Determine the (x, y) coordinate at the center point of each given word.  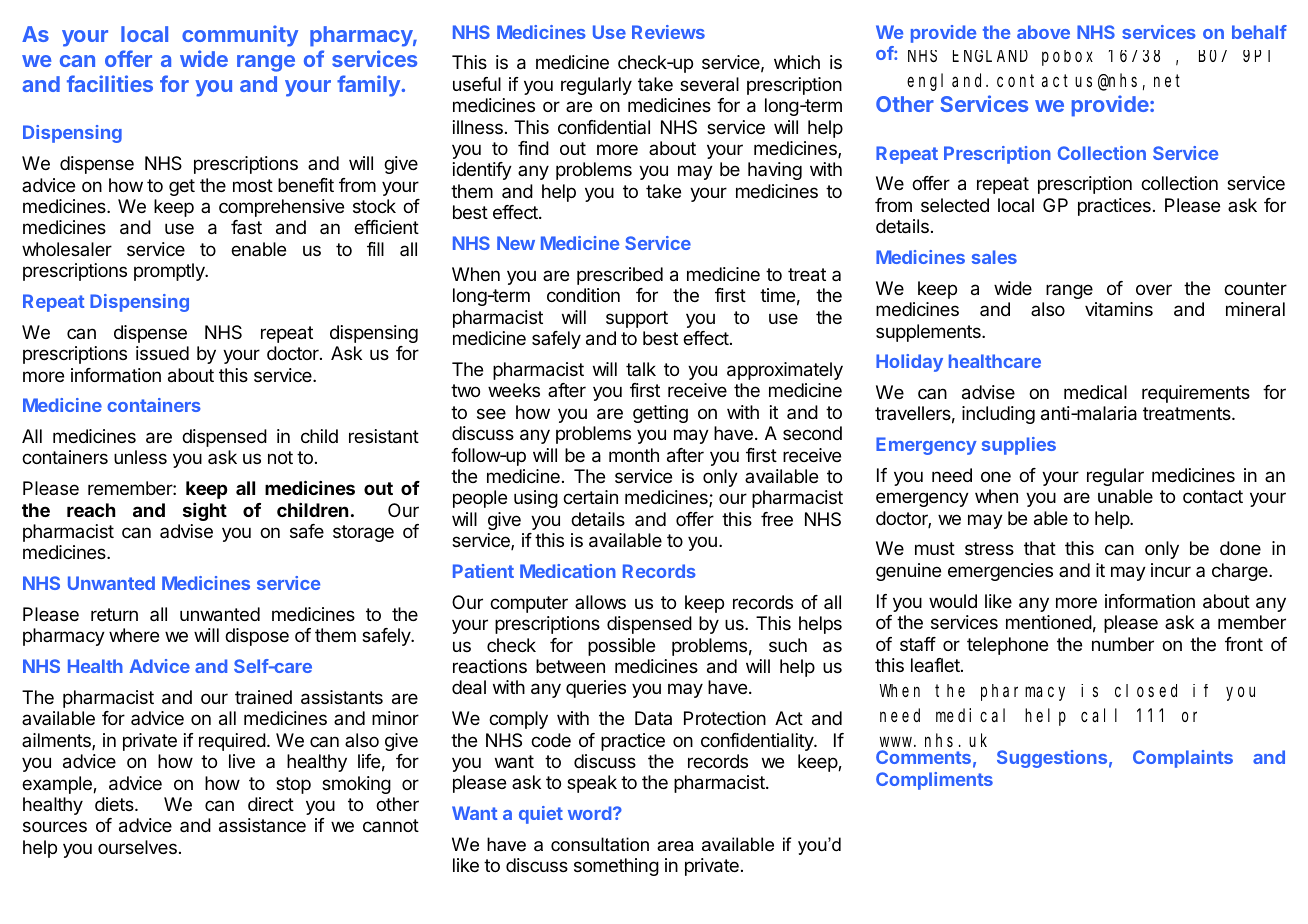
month (634, 455)
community (240, 36)
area (675, 846)
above (1043, 32)
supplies (1019, 446)
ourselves (137, 847)
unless (140, 457)
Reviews (668, 32)
